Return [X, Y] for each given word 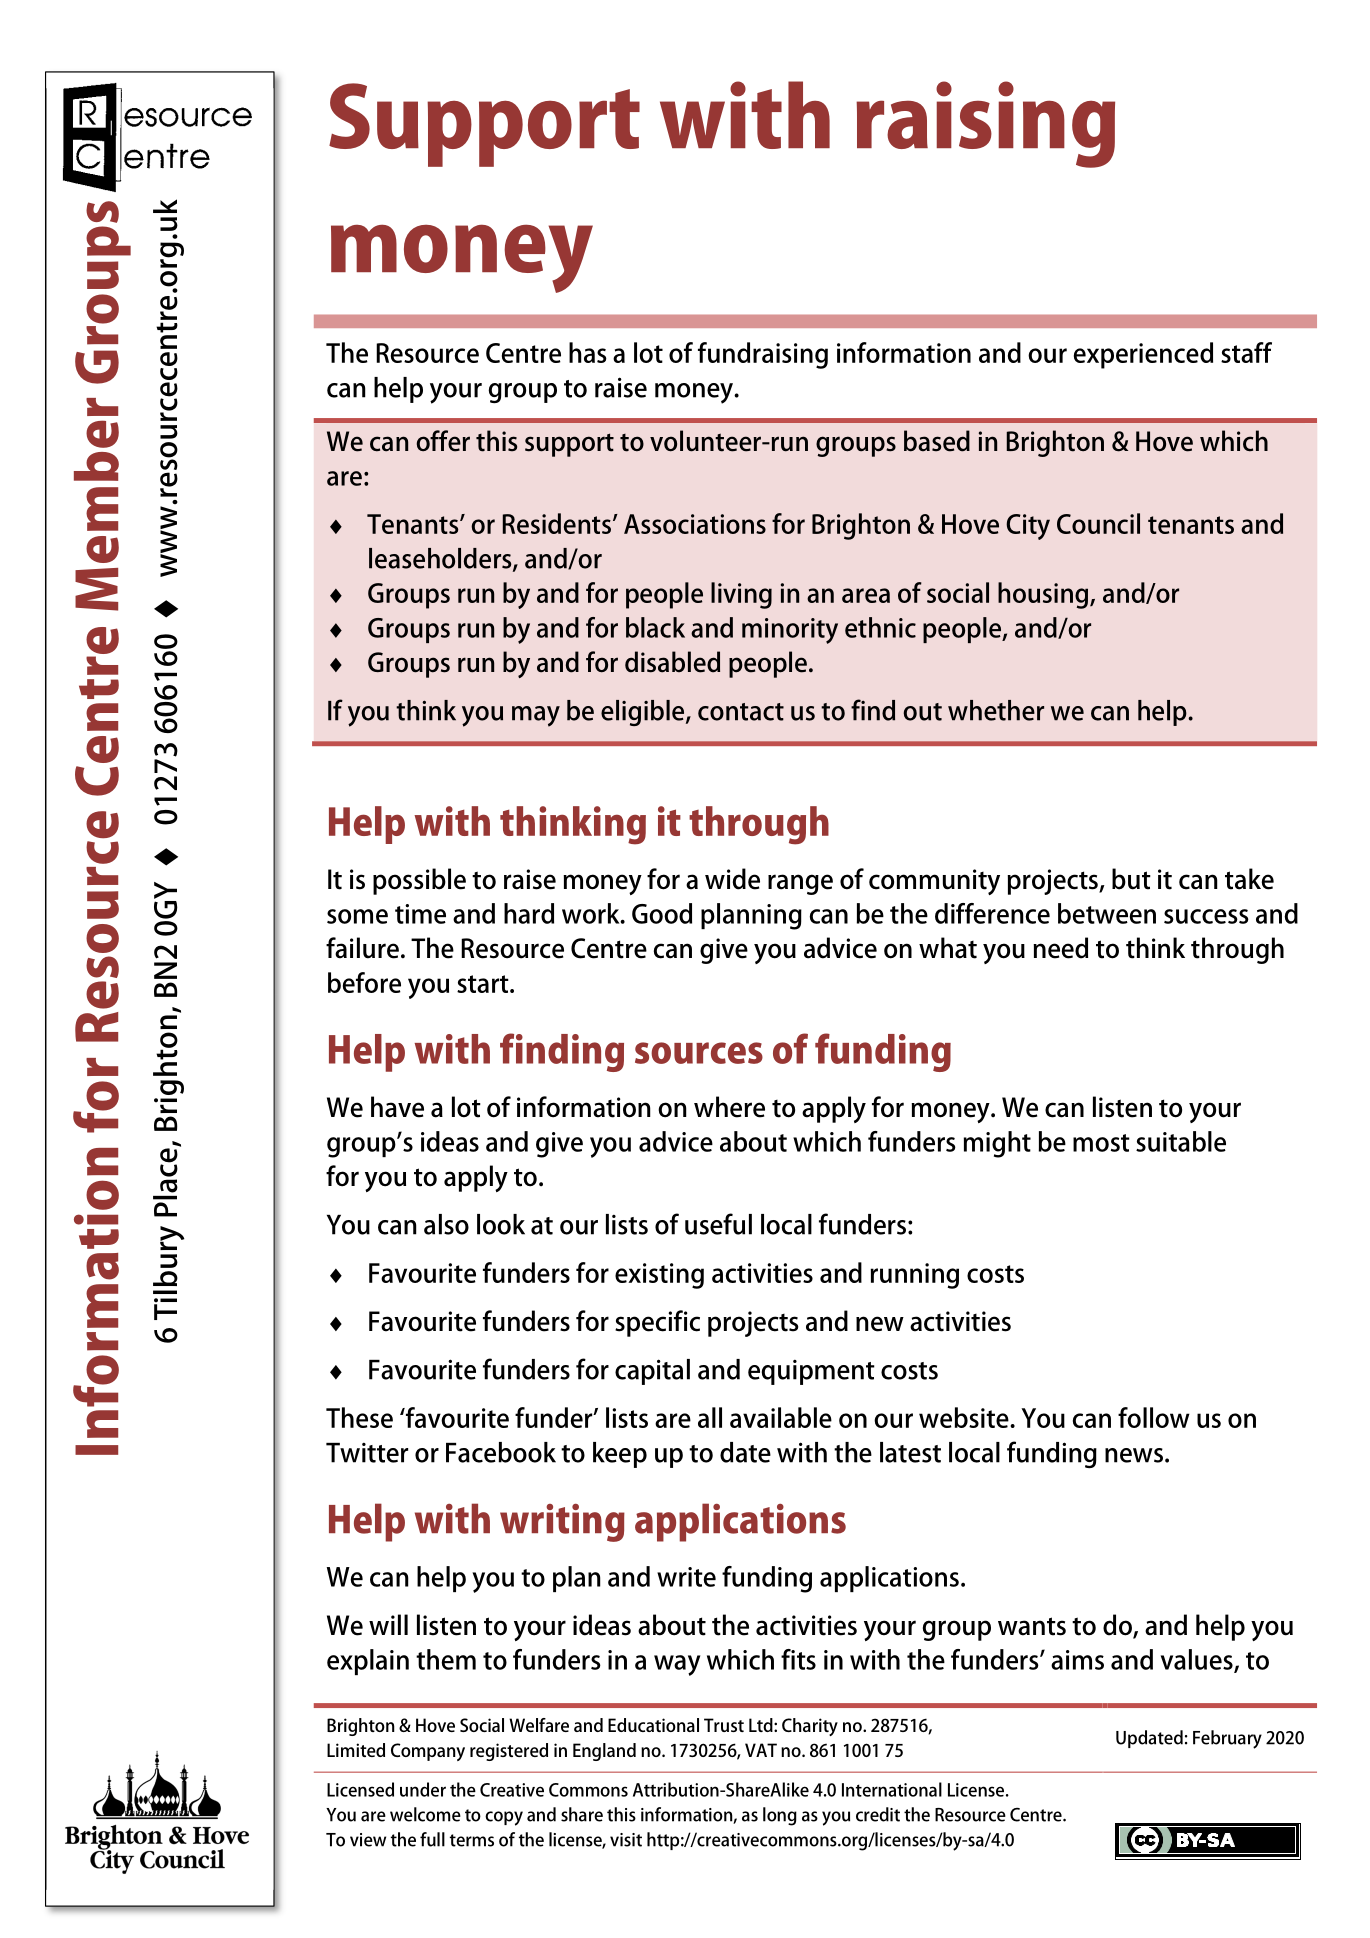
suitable [1181, 1141]
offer [443, 441]
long [780, 1816]
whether [996, 710]
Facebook [501, 1452]
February [1227, 1739]
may [536, 716]
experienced [1143, 355]
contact [741, 712]
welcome [425, 1814]
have [397, 1107]
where [729, 1107]
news [1134, 1455]
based [937, 441]
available [781, 1417]
